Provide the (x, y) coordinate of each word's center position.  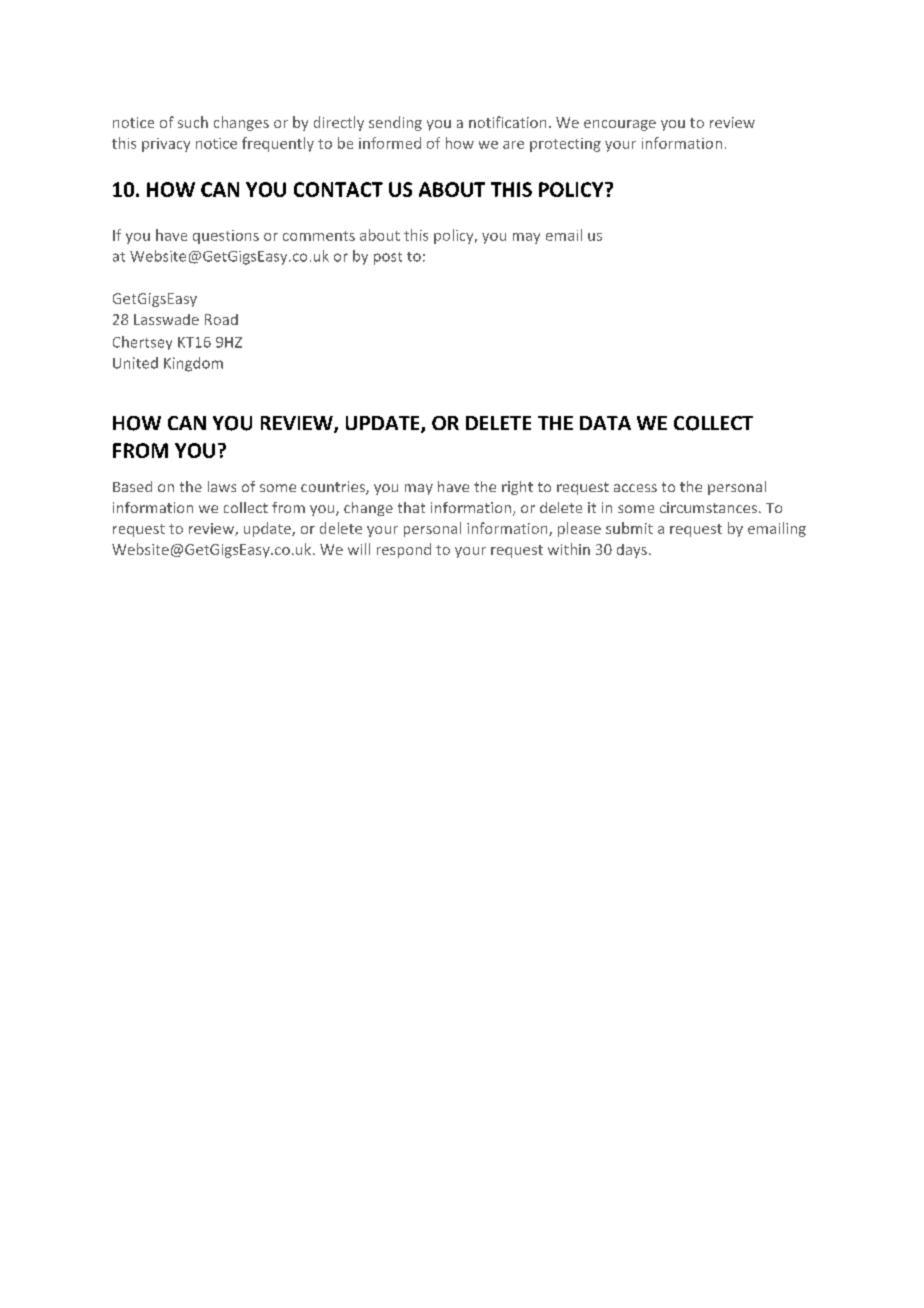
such (193, 122)
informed (390, 143)
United (135, 363)
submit (629, 528)
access (635, 488)
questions (226, 237)
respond (404, 550)
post (388, 258)
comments (319, 236)
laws (222, 486)
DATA (605, 423)
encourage (620, 125)
